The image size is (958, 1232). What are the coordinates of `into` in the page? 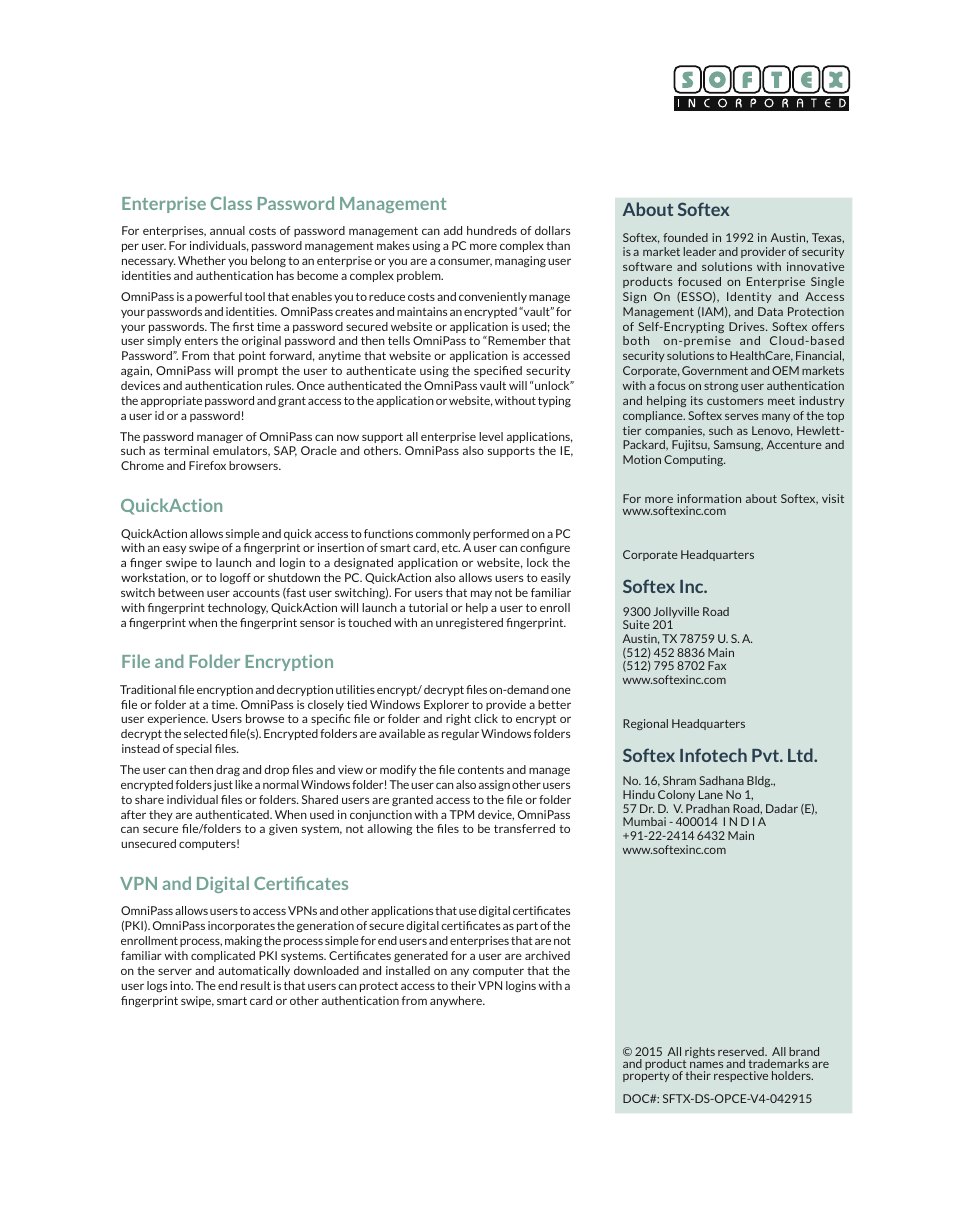 It's located at (181, 985).
